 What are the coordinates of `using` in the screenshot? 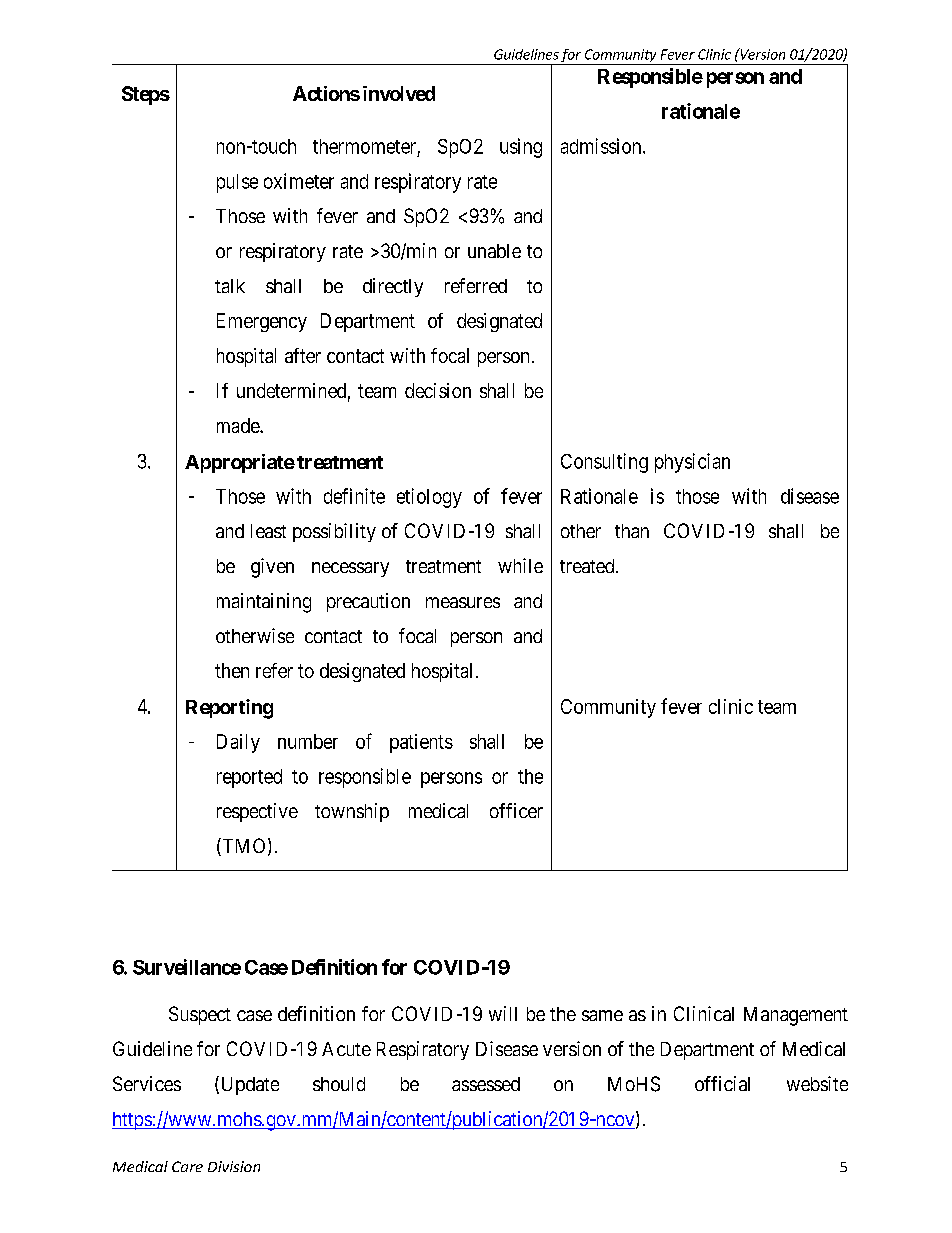 It's located at (521, 148).
